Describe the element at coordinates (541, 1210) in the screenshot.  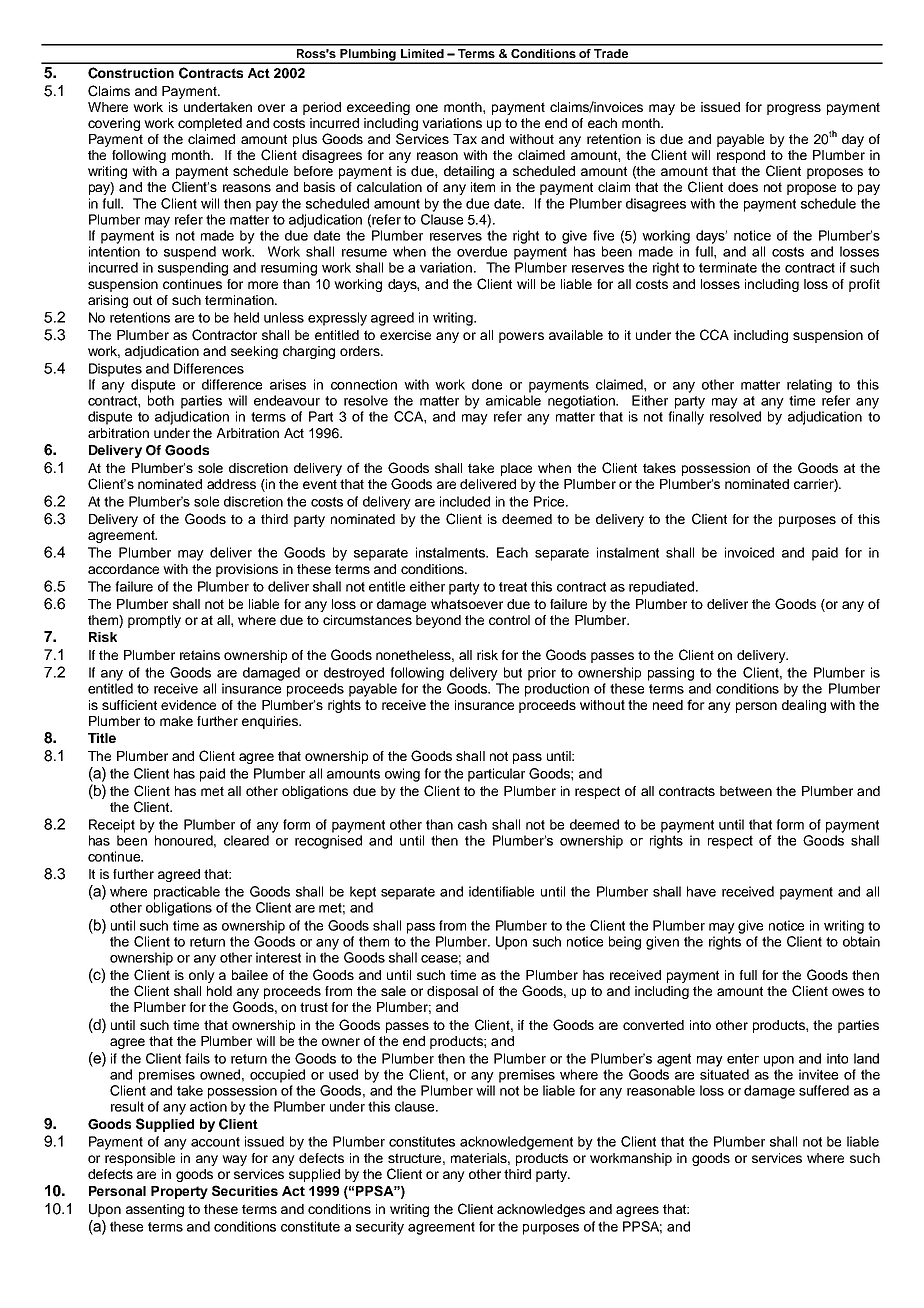
I see `acknowledges` at that location.
